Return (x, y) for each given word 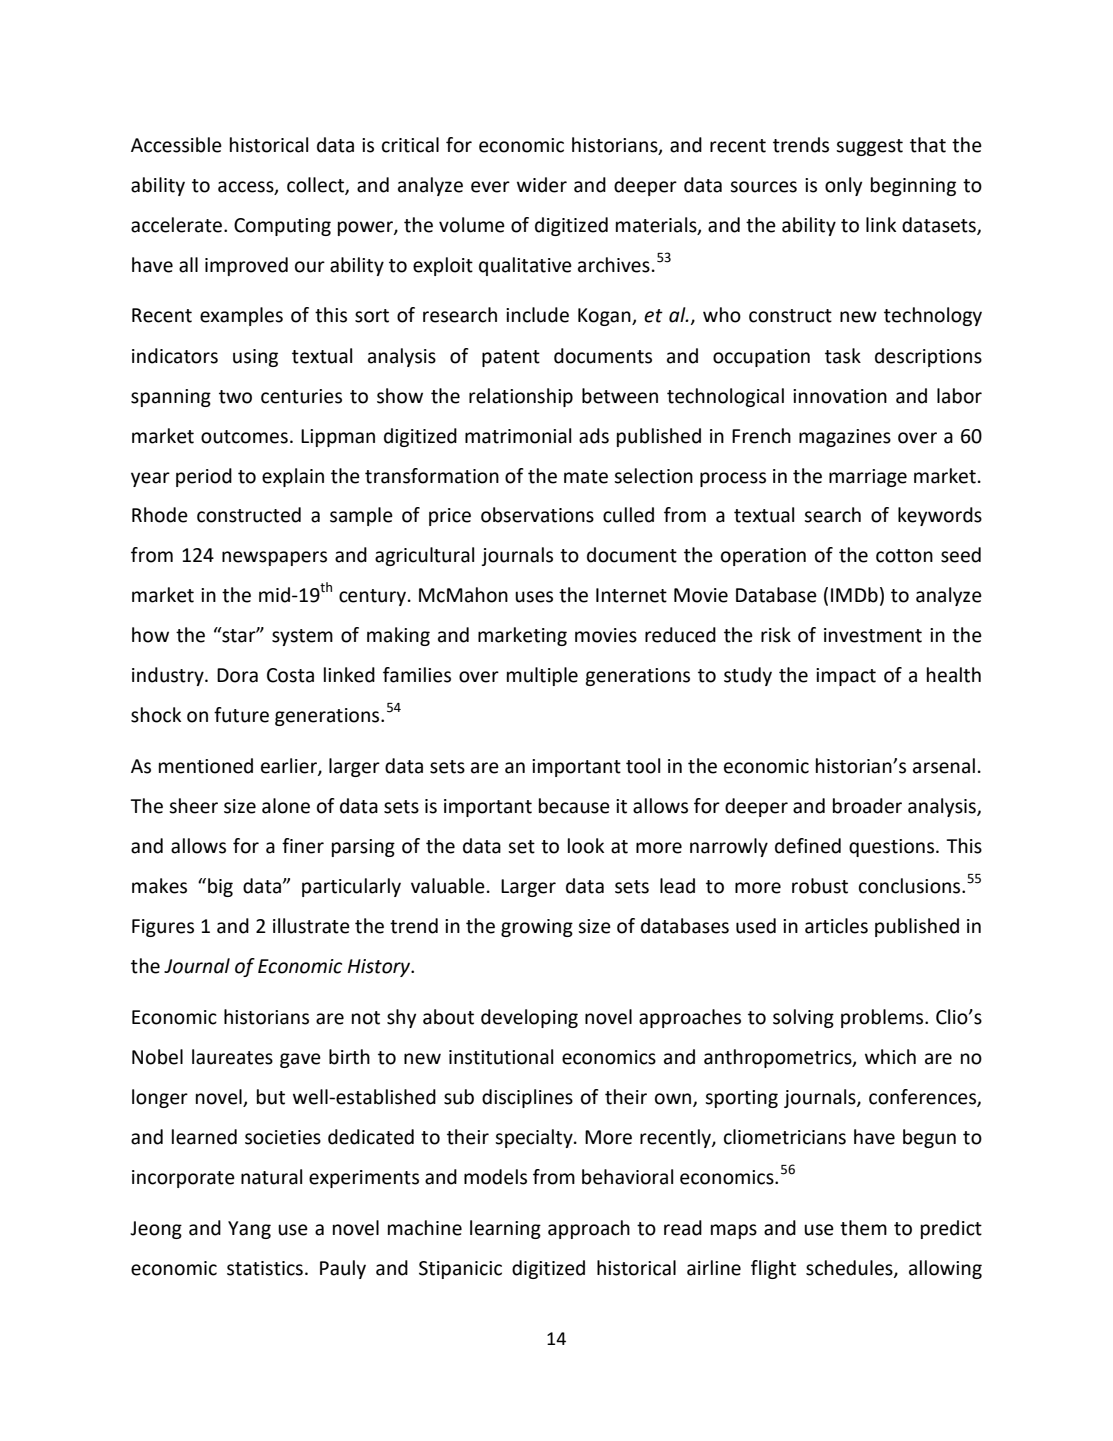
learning (505, 1229)
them (863, 1228)
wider (542, 185)
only (843, 186)
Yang (249, 1230)
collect (316, 185)
